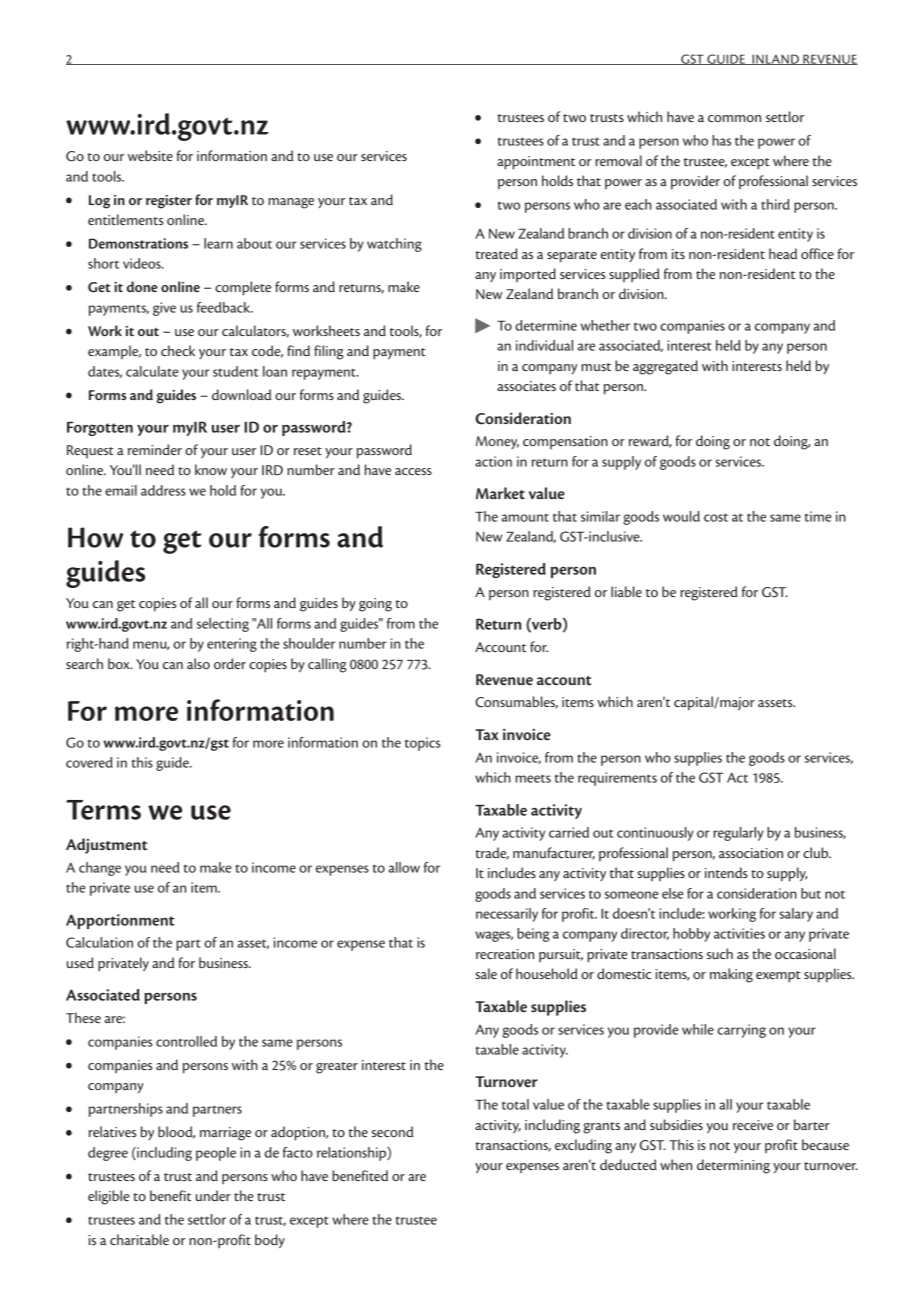  Describe the element at coordinates (536, 163) in the image. I see `appointment` at that location.
